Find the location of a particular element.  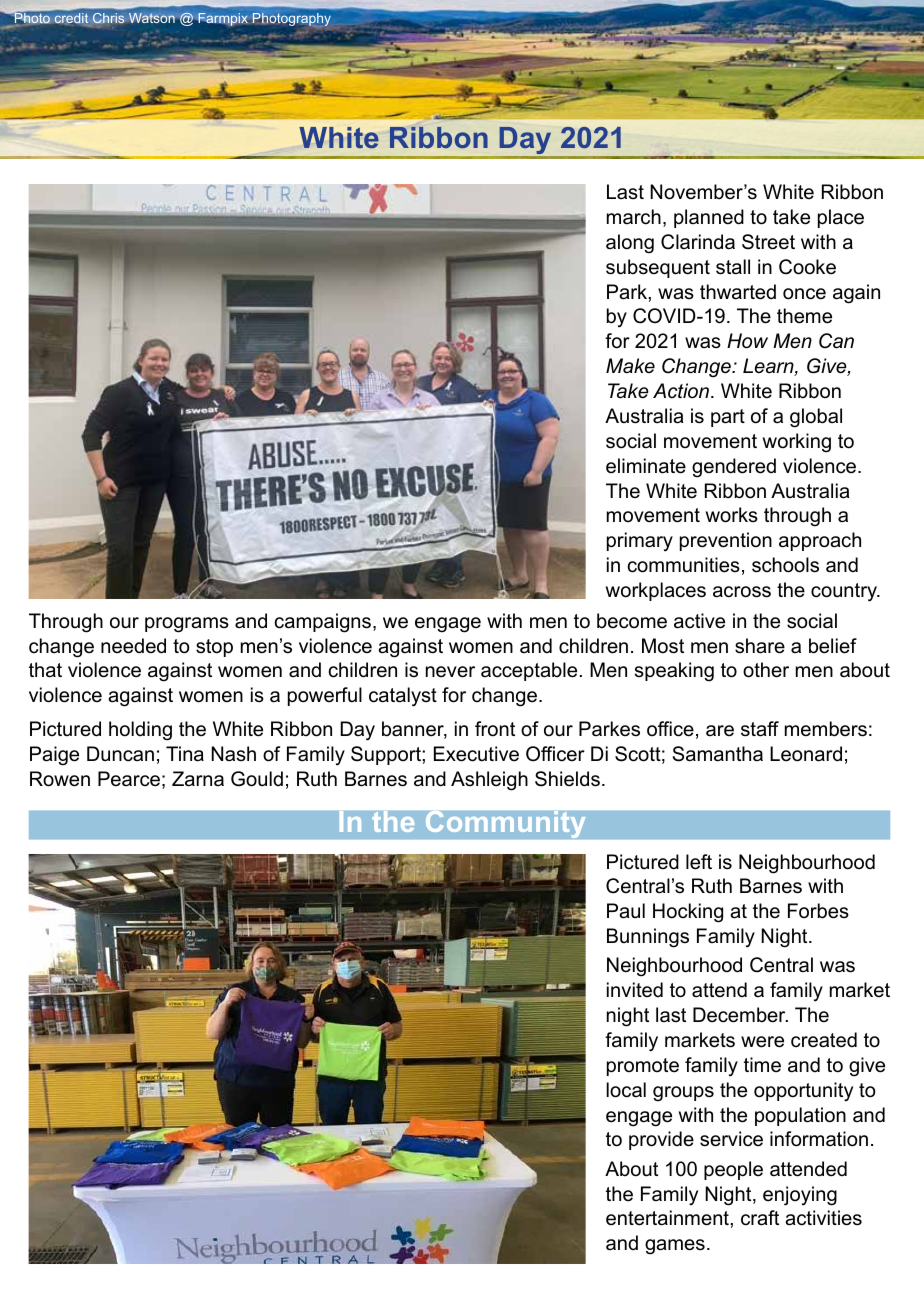

march is located at coordinates (634, 217).
